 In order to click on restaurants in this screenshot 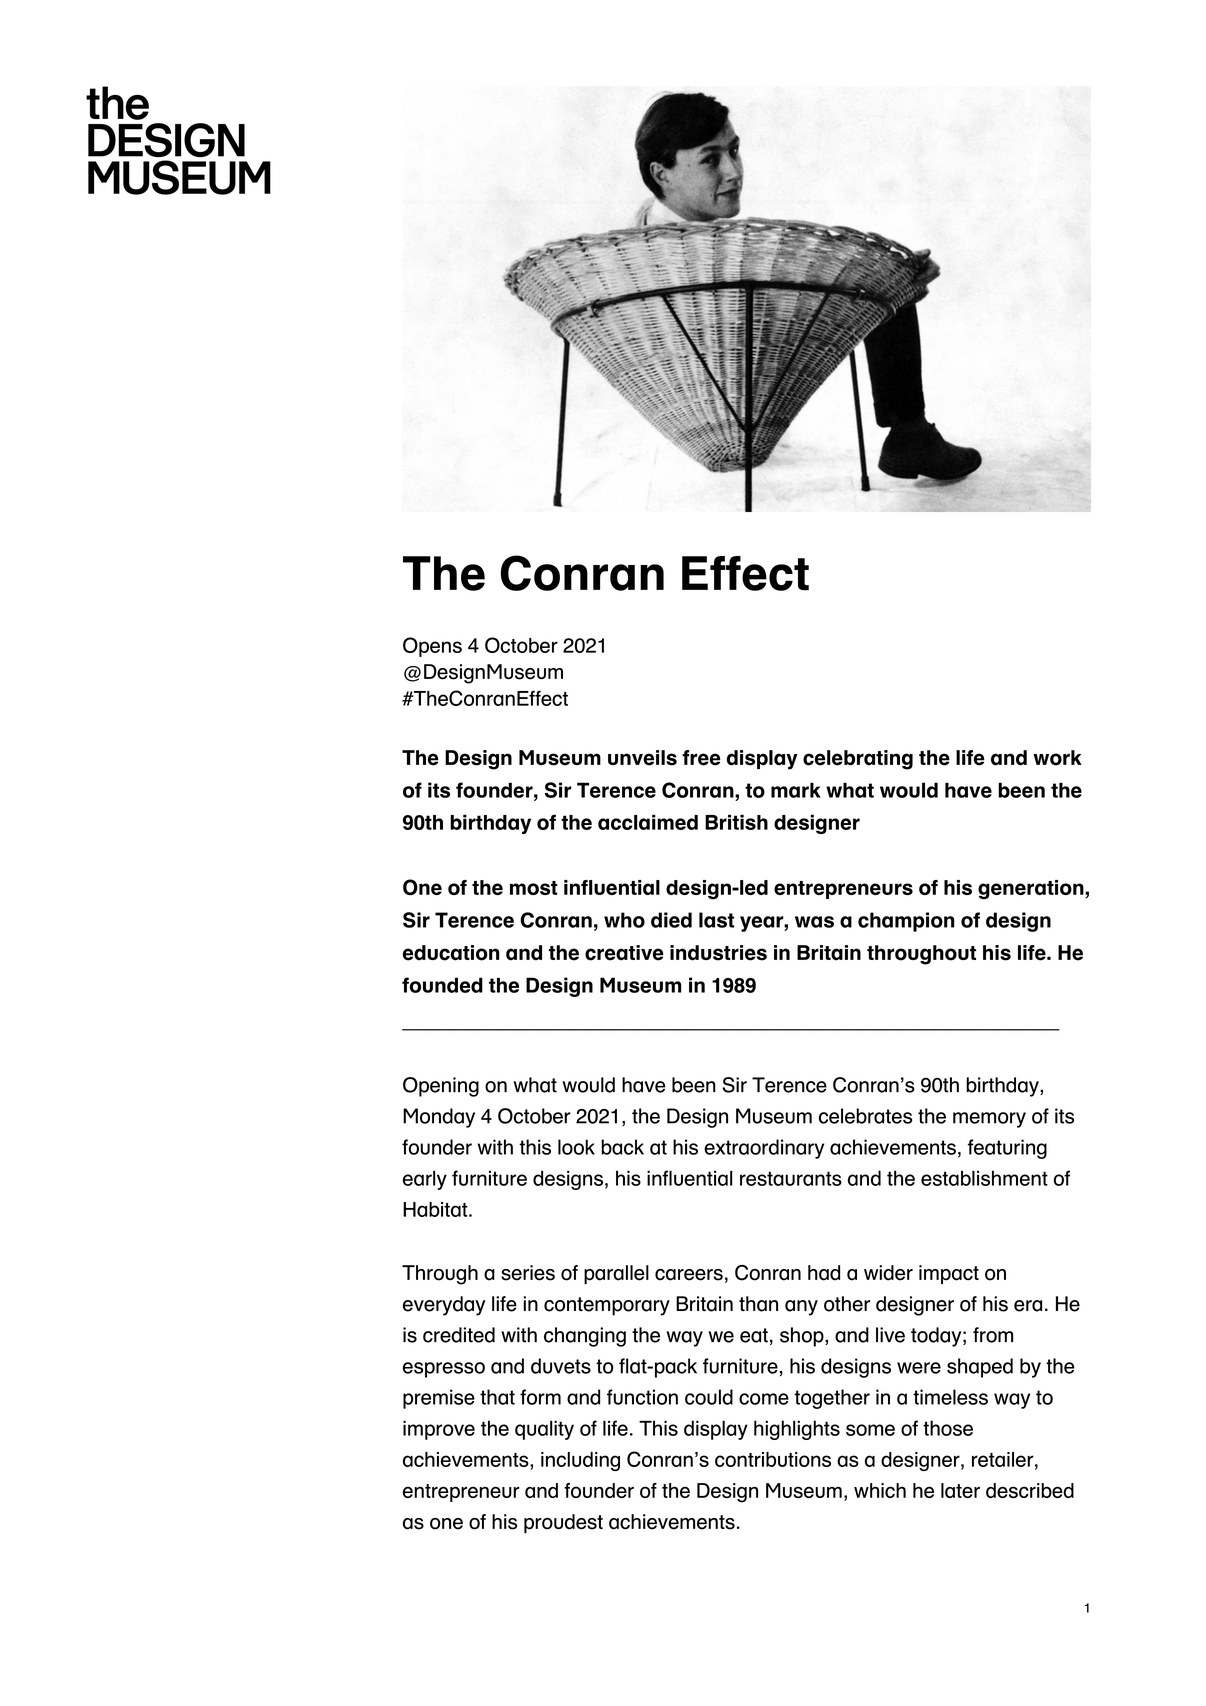, I will do `click(791, 1178)`.
